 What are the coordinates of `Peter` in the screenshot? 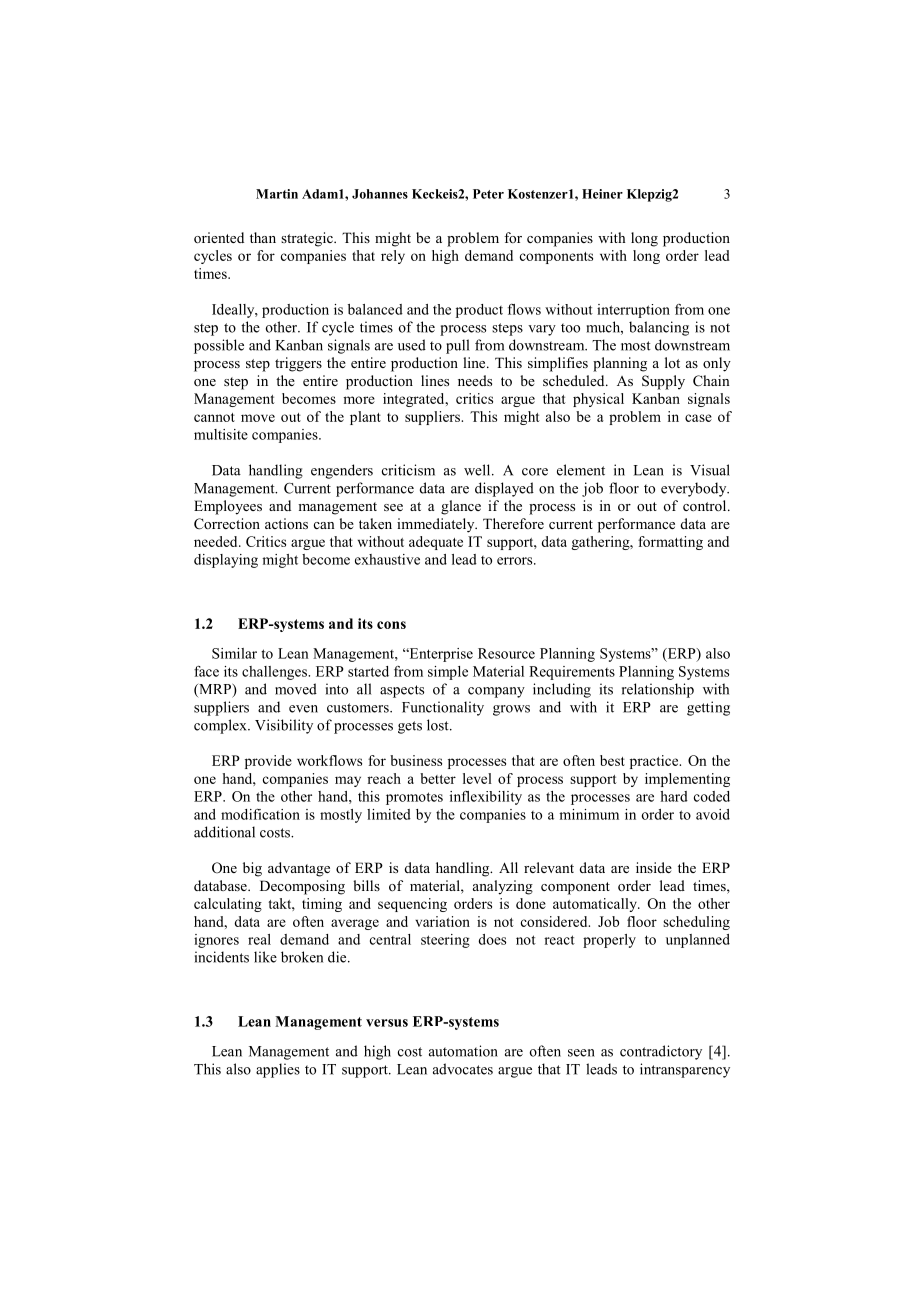 It's located at (488, 194).
